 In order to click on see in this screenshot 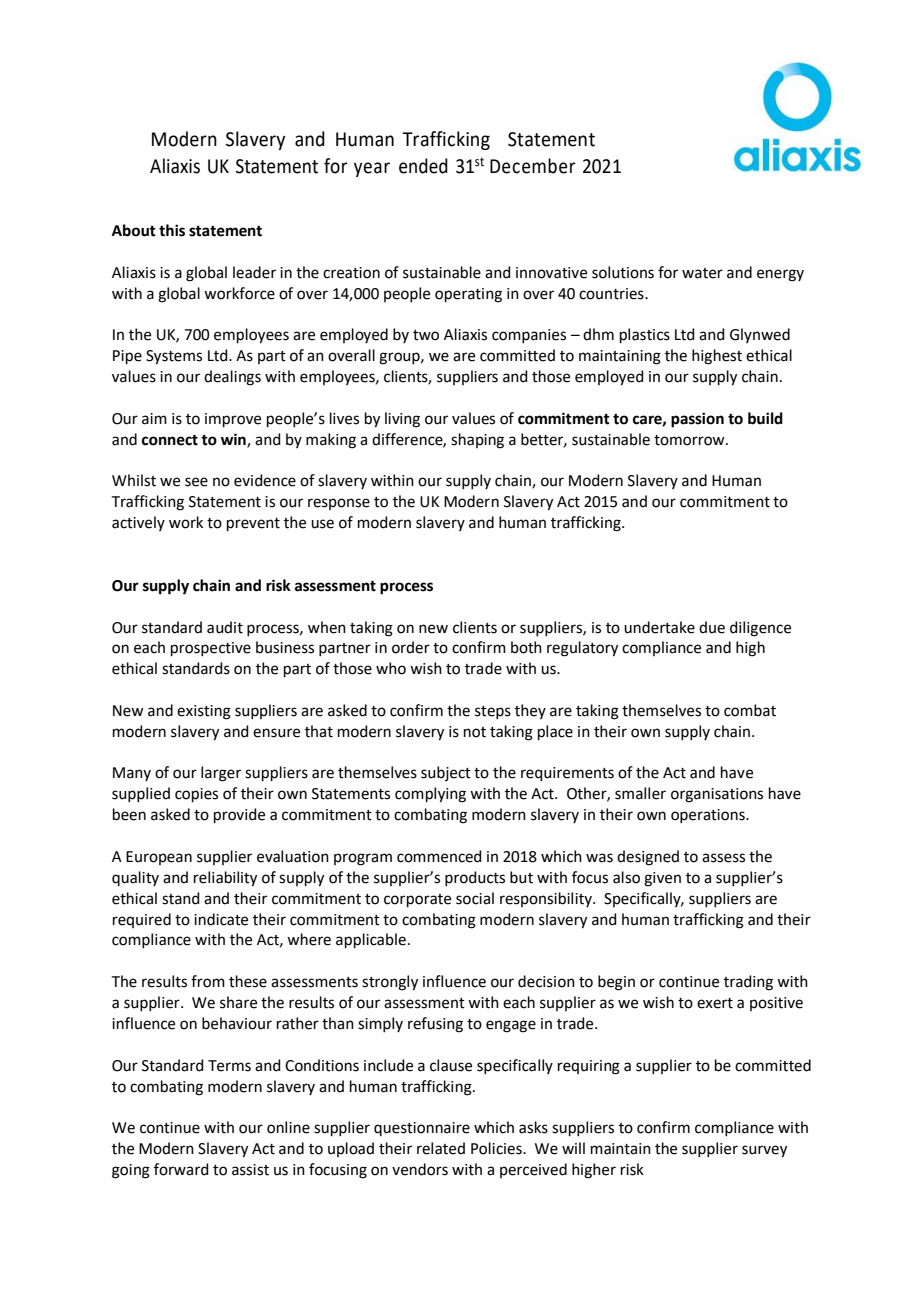, I will do `click(196, 482)`.
